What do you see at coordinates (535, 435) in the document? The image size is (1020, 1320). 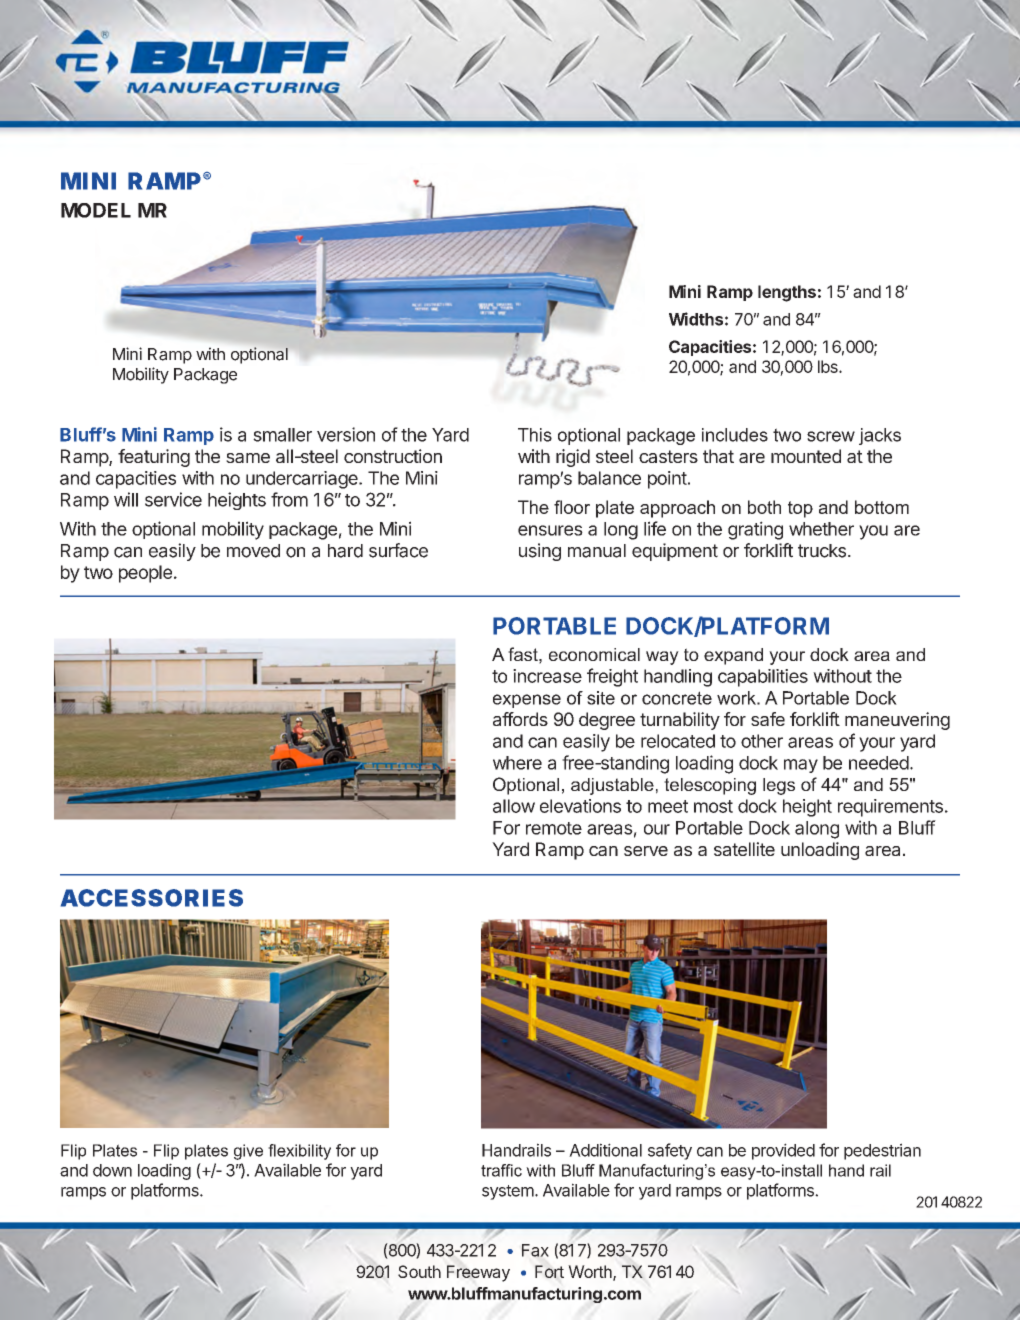 I see `This` at bounding box center [535, 435].
